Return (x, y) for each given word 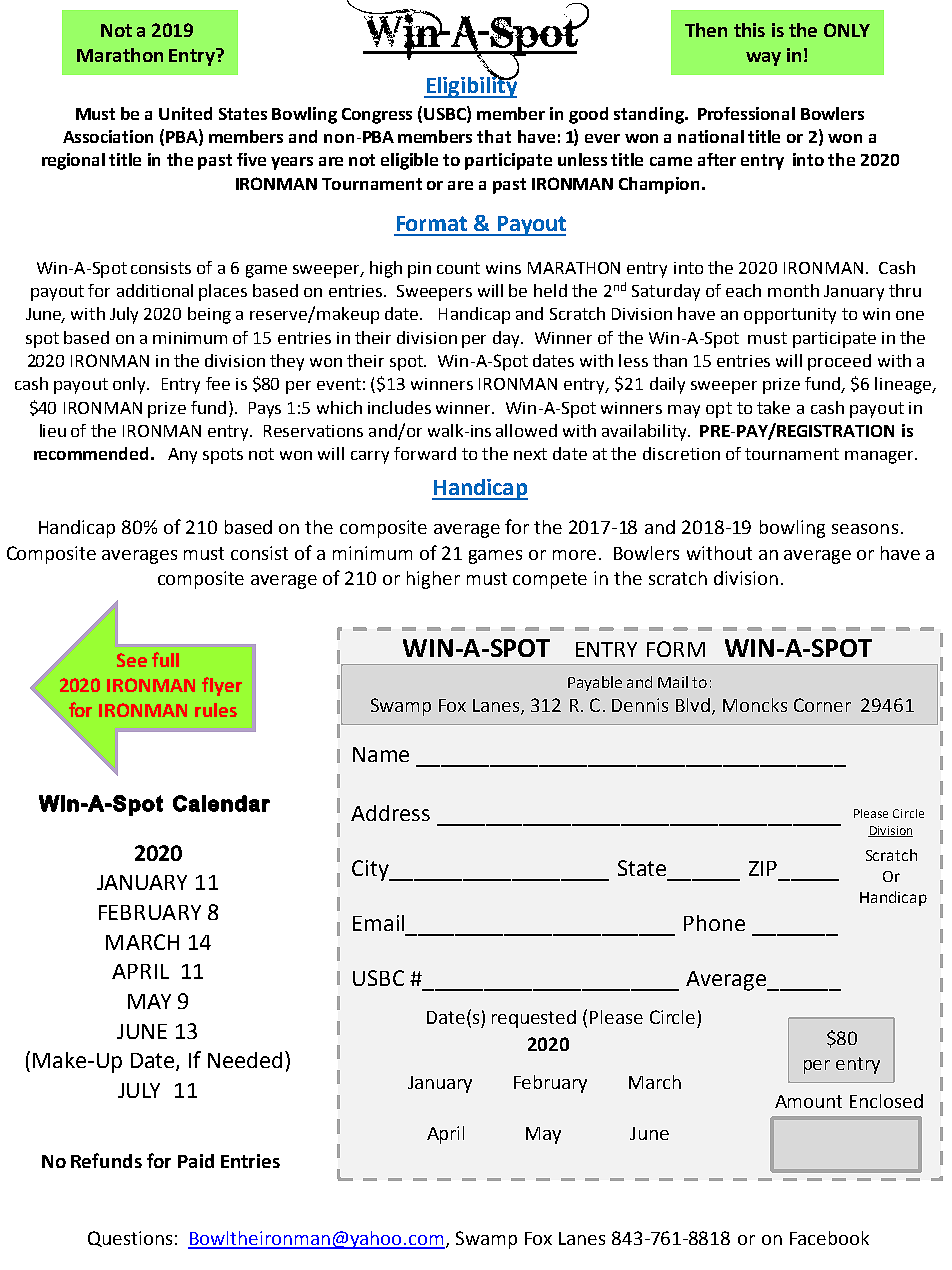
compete (550, 580)
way (763, 59)
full (165, 659)
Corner (822, 705)
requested (534, 1019)
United (185, 113)
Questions (130, 1239)
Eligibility (471, 86)
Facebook (829, 1238)
